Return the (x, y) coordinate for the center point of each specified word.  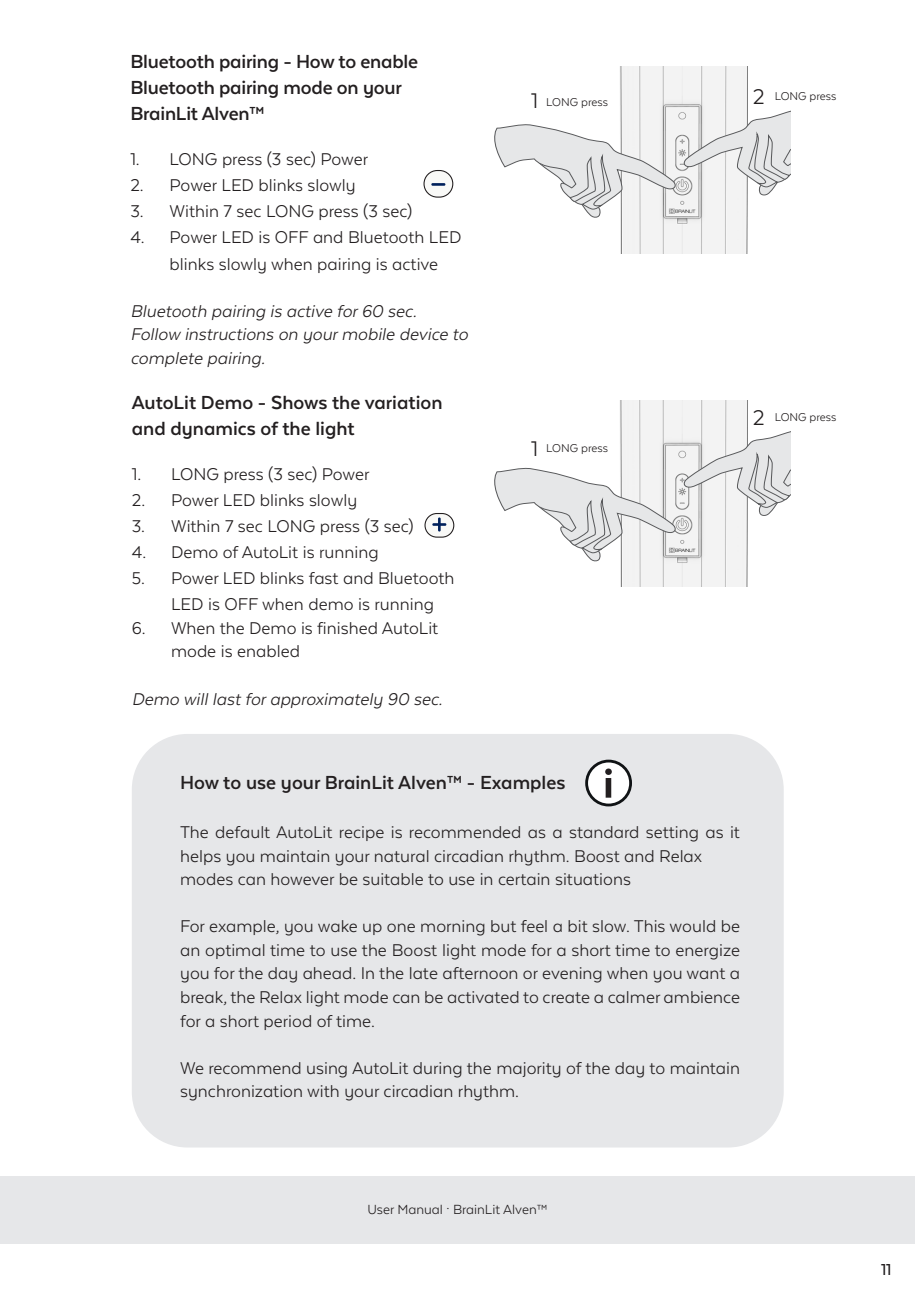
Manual (420, 1209)
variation (403, 402)
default (242, 832)
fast (323, 578)
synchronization (241, 1093)
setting (672, 834)
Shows (299, 402)
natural (402, 856)
